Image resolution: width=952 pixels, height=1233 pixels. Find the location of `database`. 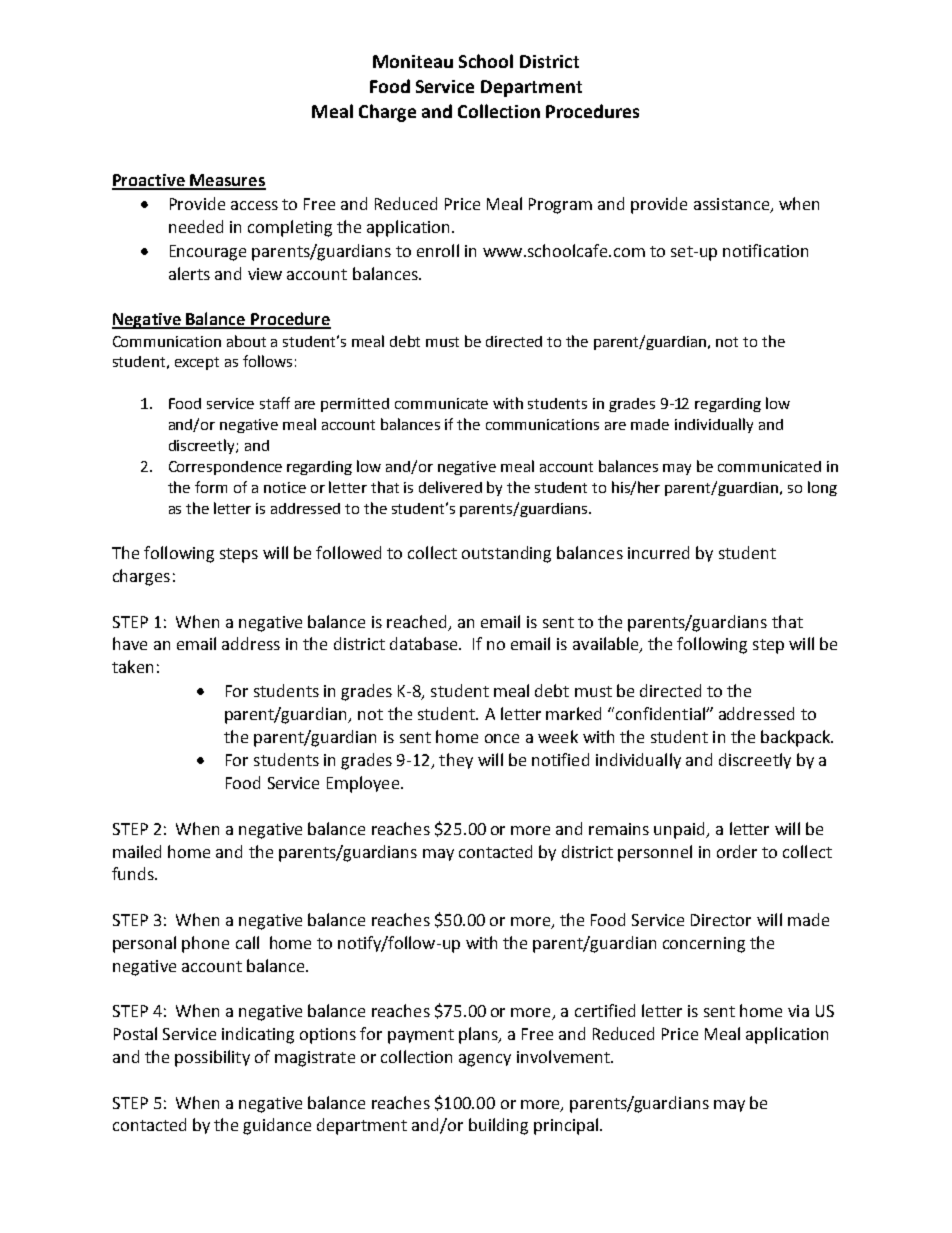

database is located at coordinates (425, 643).
